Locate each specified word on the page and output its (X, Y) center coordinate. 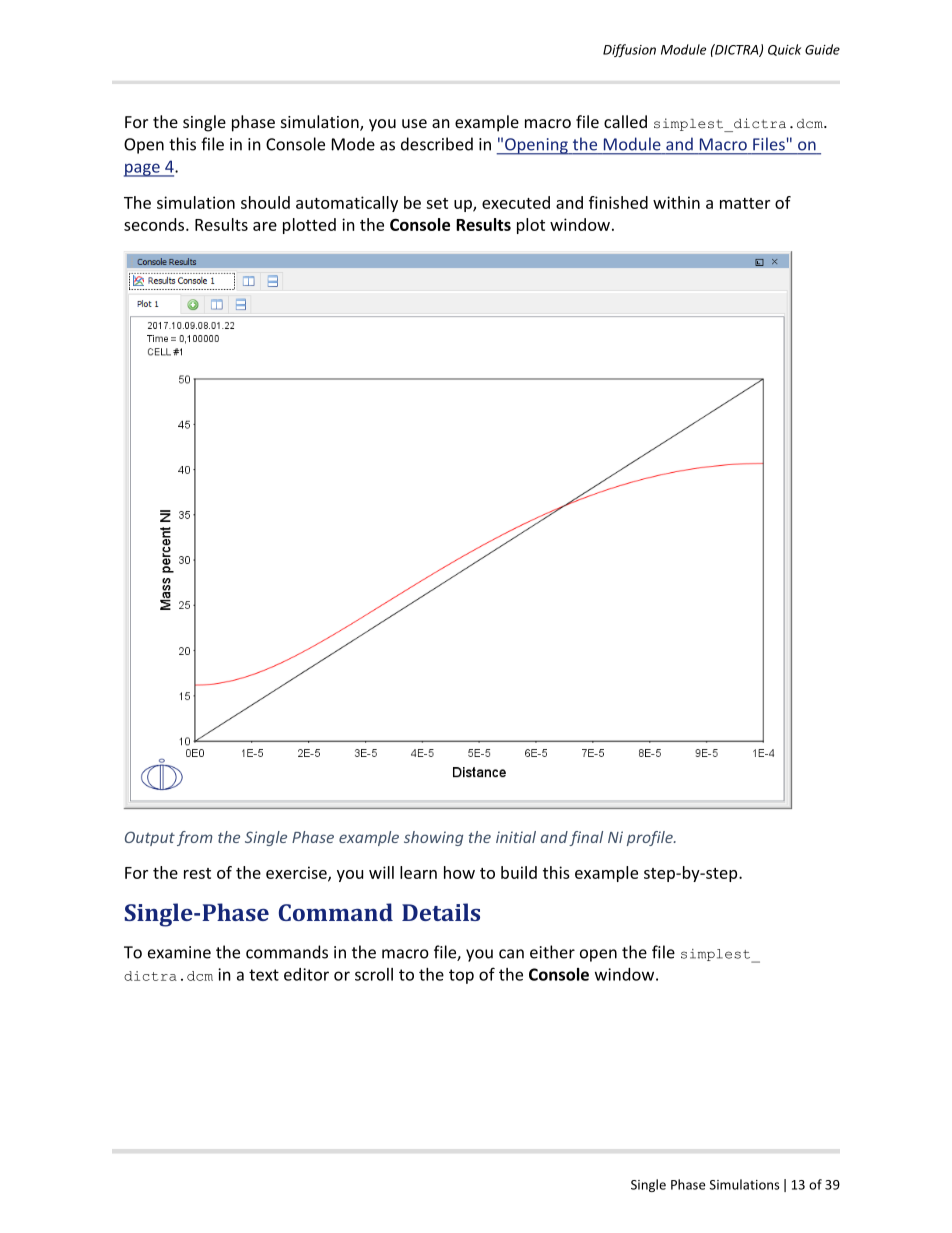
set (437, 203)
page (143, 170)
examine (179, 952)
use (414, 123)
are (265, 226)
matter (745, 203)
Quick (784, 50)
